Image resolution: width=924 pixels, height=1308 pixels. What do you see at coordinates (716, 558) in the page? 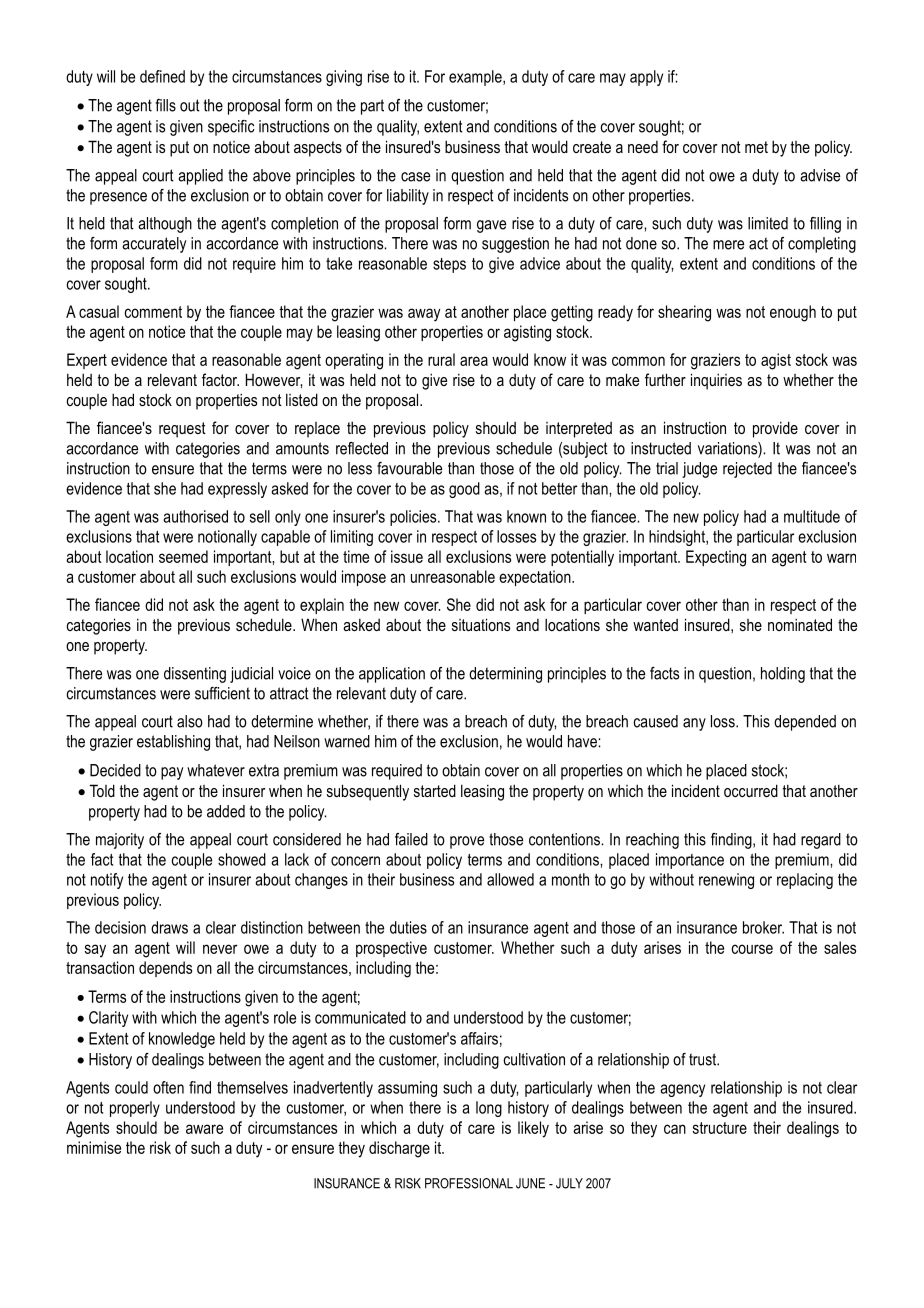
I see `Expecting` at bounding box center [716, 558].
